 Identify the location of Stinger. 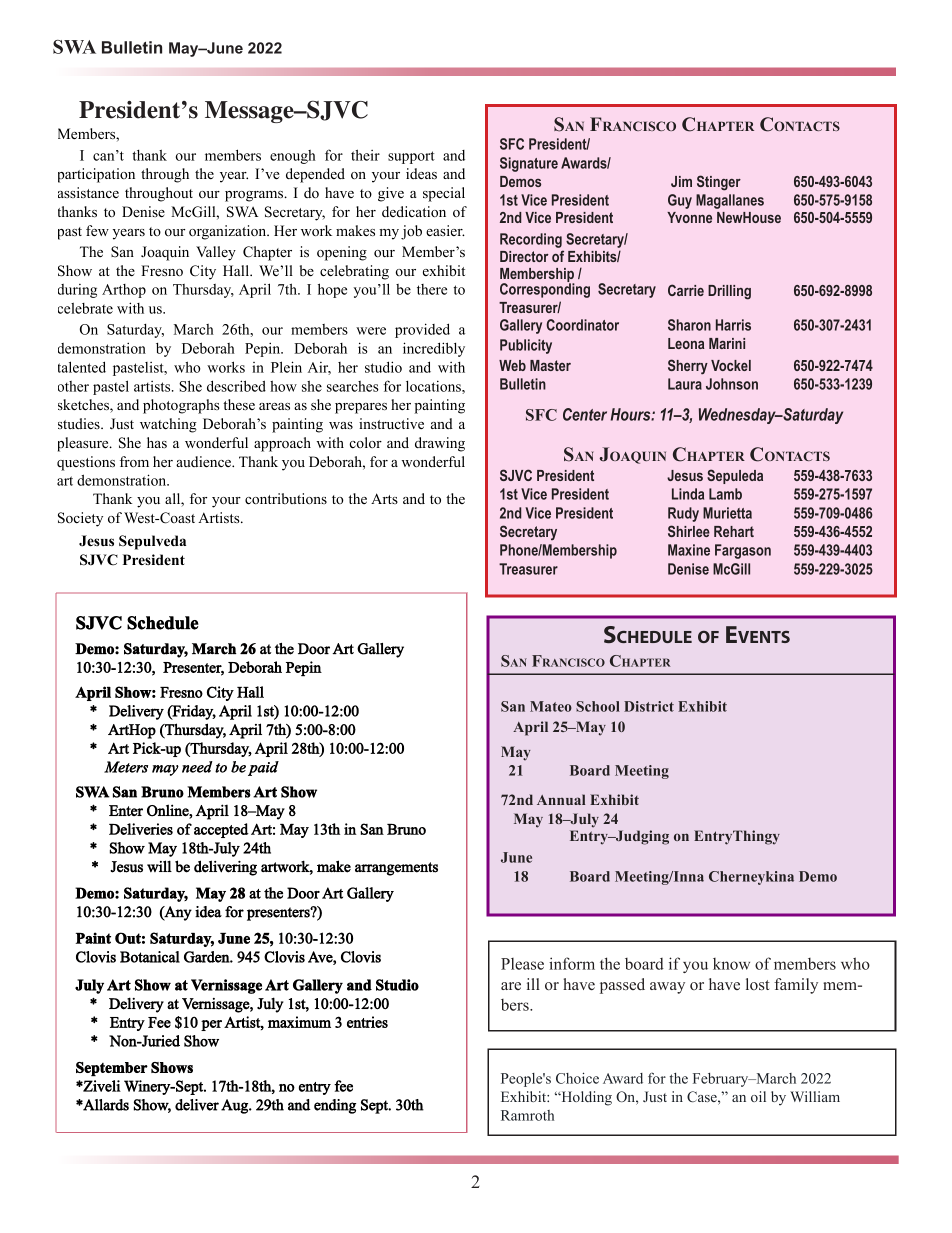
(719, 183).
